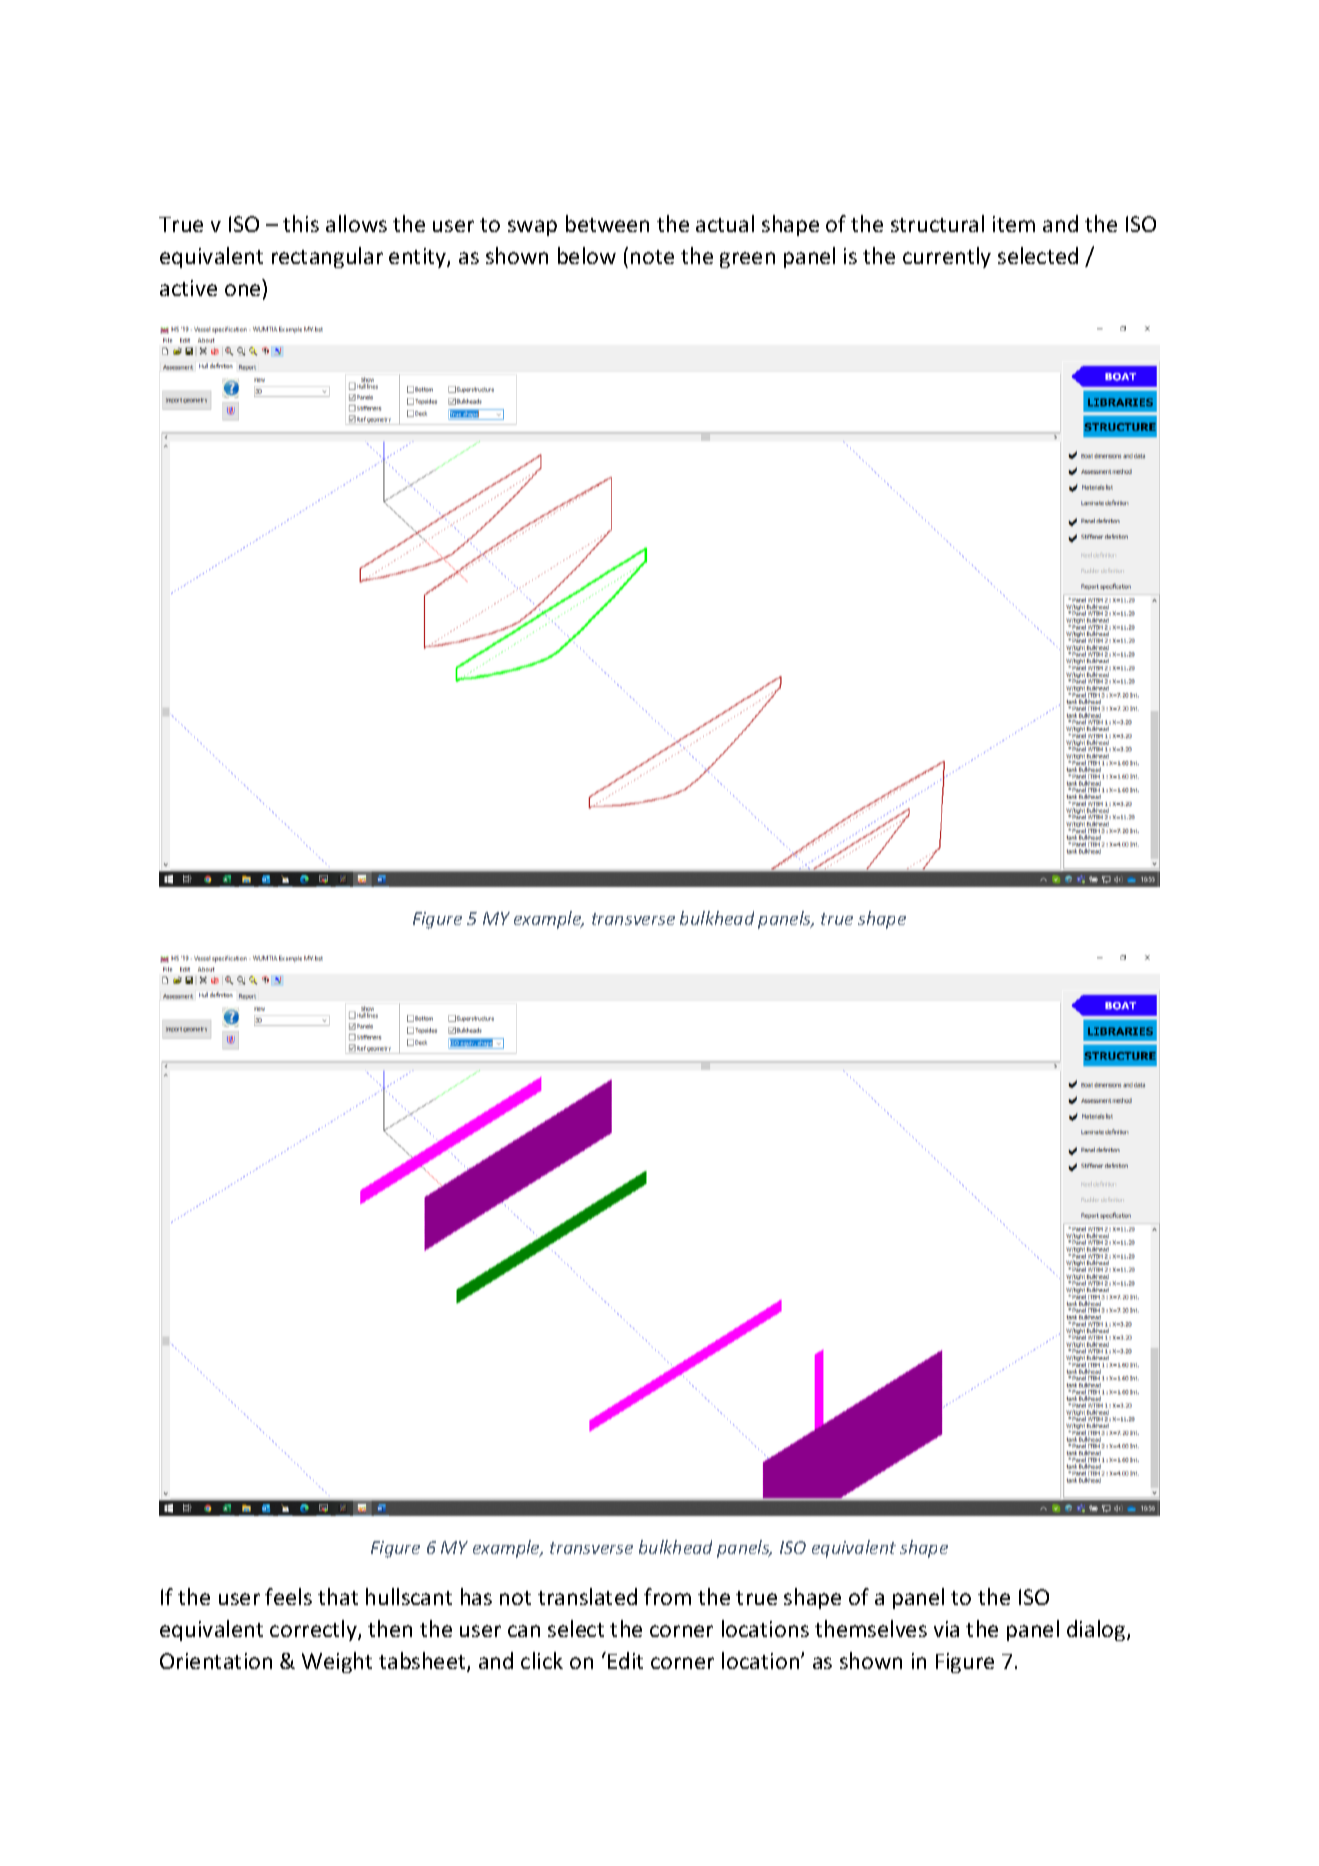 Image resolution: width=1319 pixels, height=1866 pixels. I want to click on currently, so click(947, 257).
